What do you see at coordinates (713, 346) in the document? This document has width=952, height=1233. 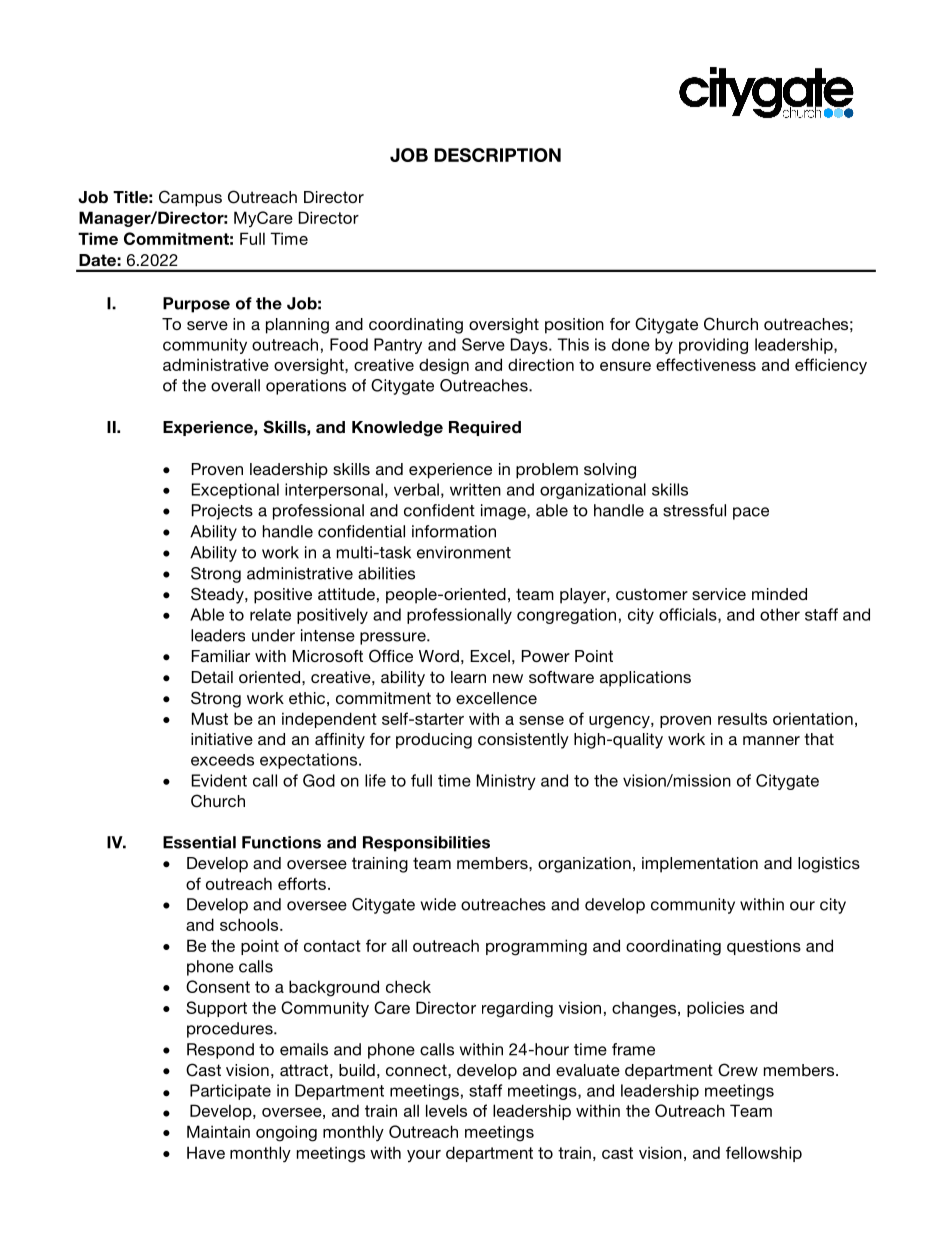 I see `providing` at bounding box center [713, 346].
